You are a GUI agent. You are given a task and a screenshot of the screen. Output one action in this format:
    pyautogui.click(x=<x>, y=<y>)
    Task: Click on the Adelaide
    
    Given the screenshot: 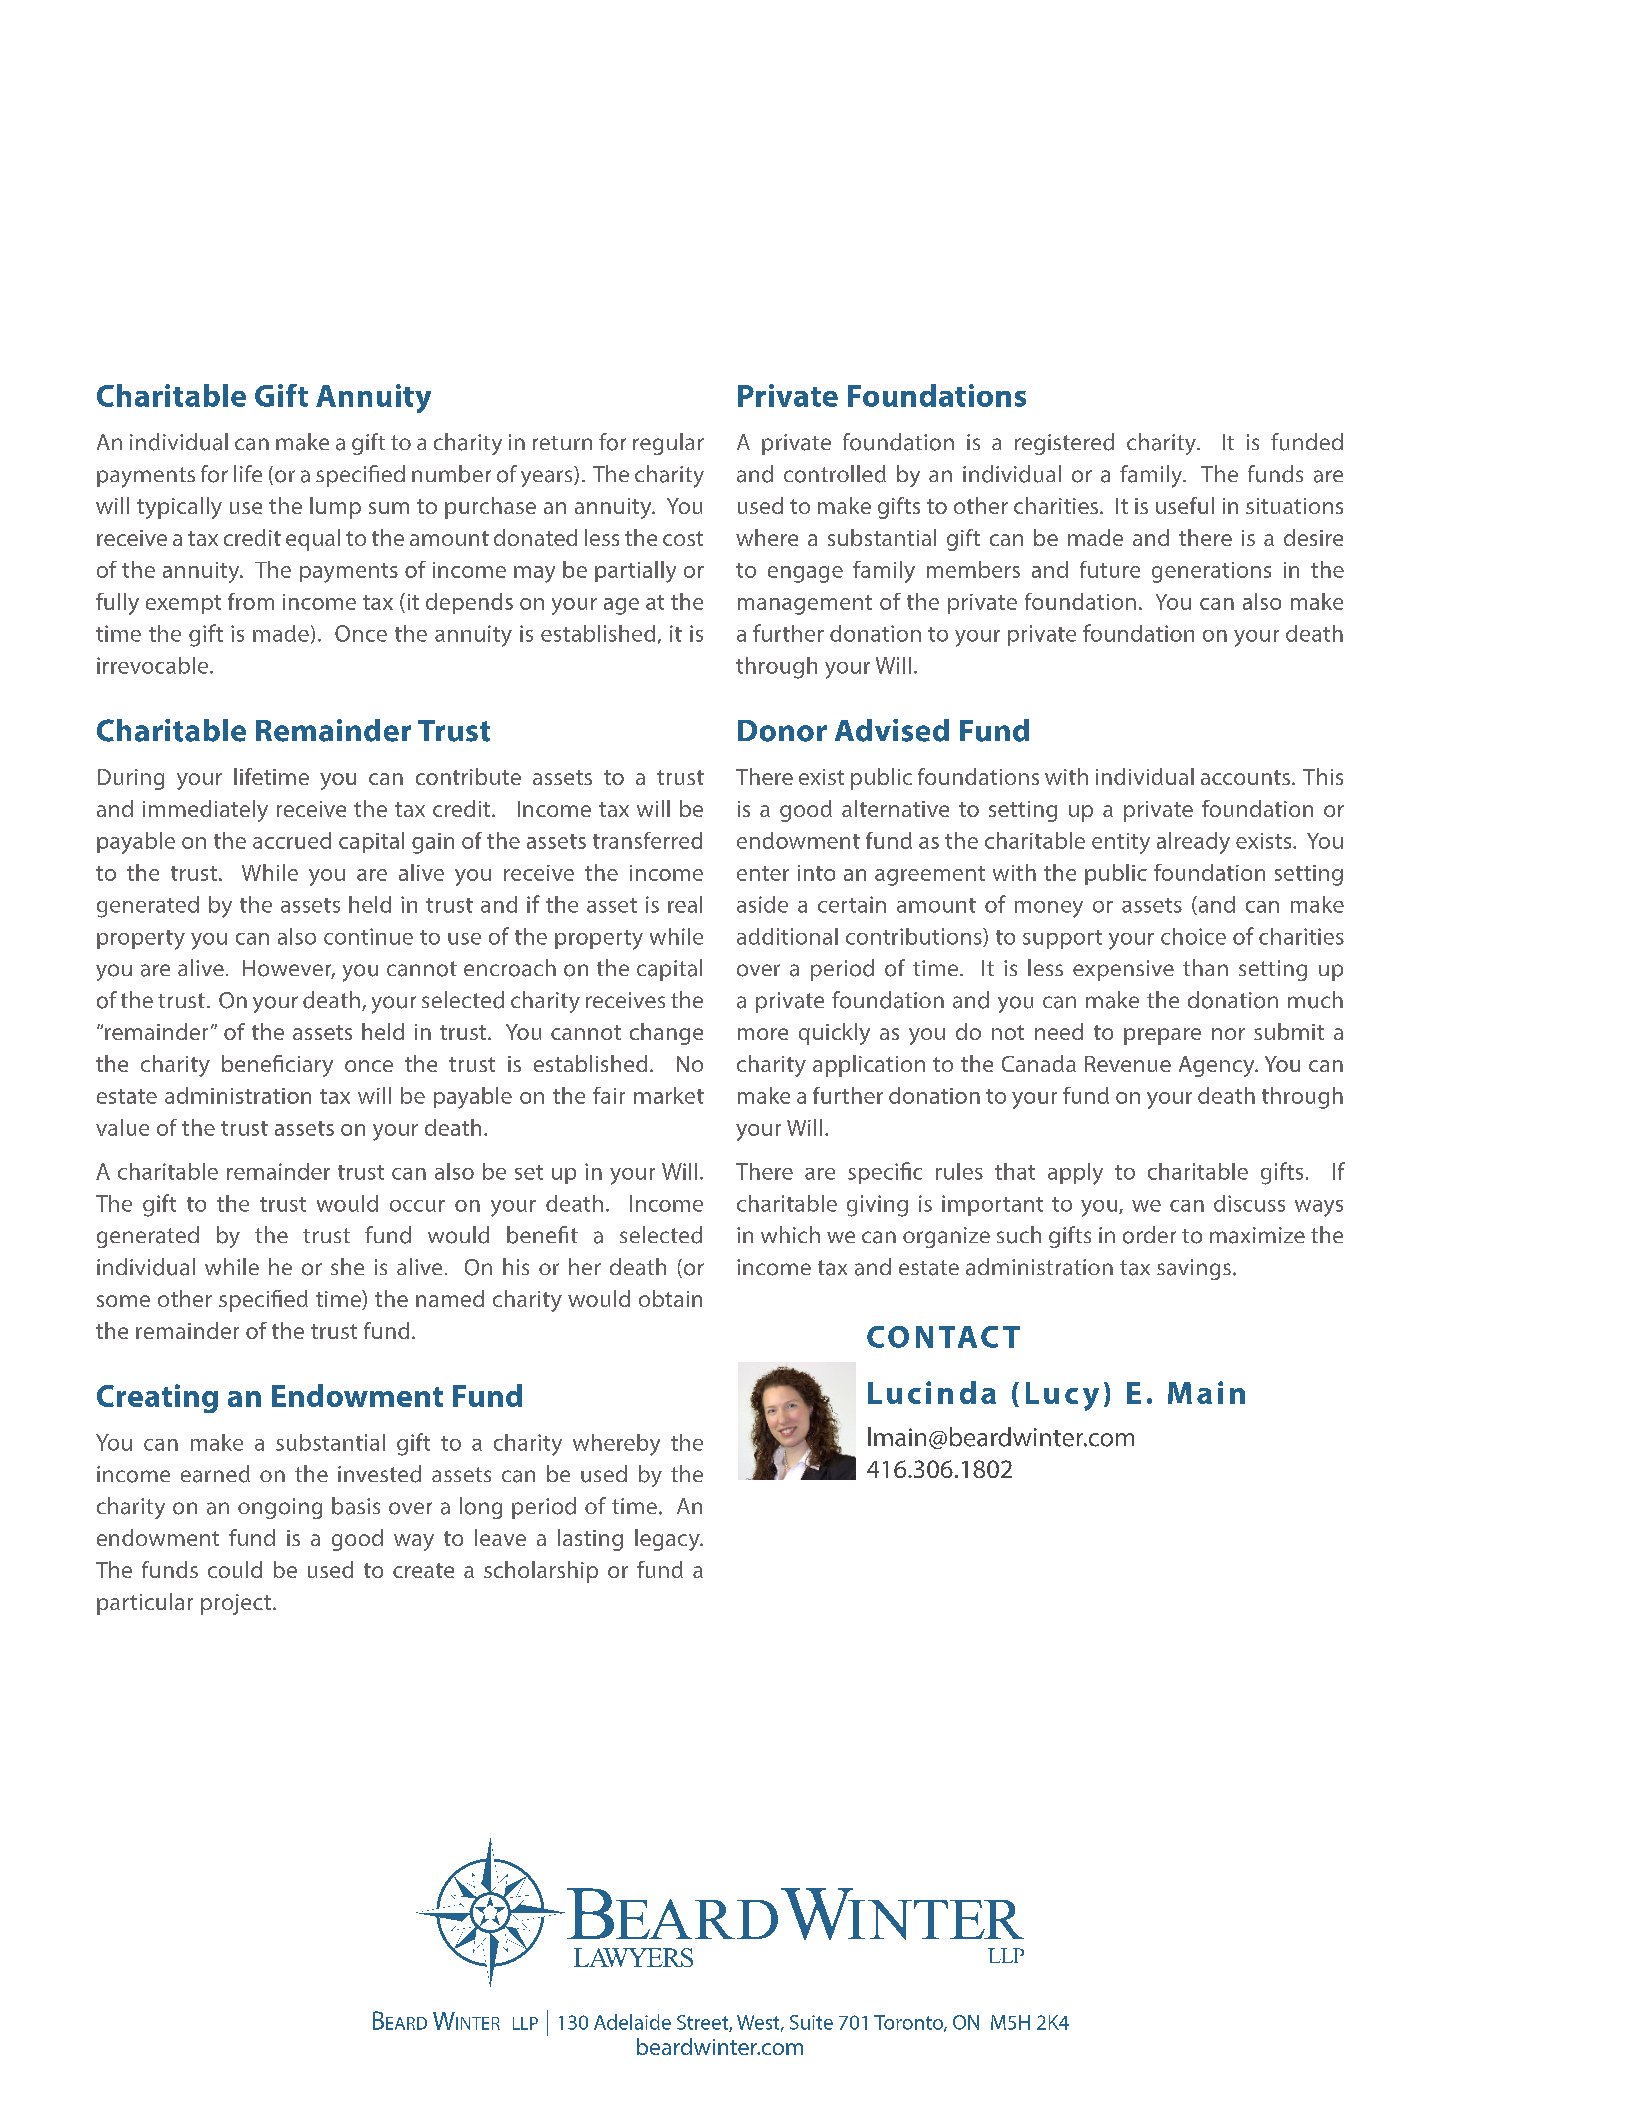 What is the action you would take?
    pyautogui.click(x=632, y=2022)
